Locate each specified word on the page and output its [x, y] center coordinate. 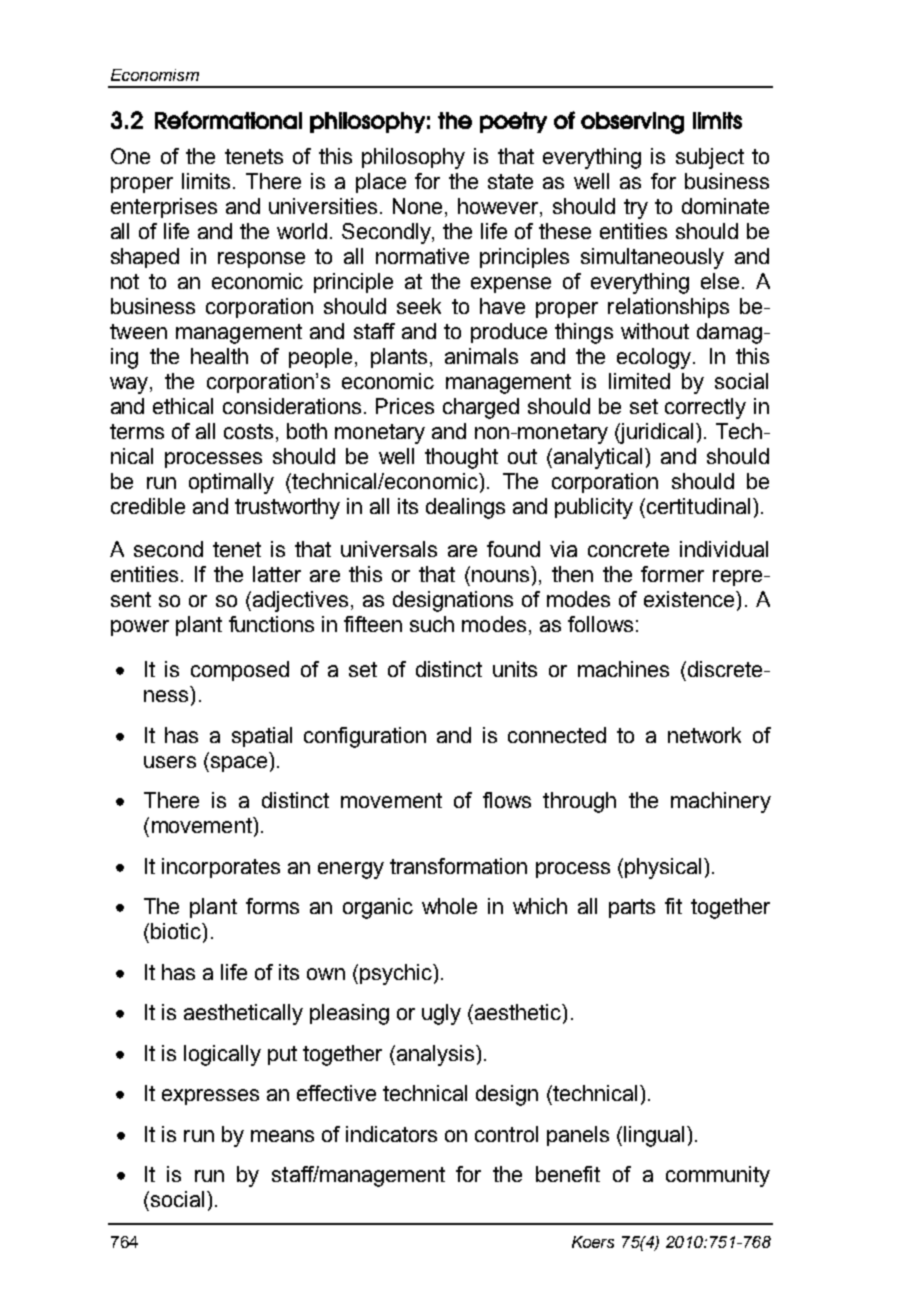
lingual [654, 1136]
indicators [391, 1134]
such [432, 624]
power [140, 628]
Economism [155, 75]
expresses [210, 1097]
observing [632, 123]
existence [690, 599]
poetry [513, 122]
